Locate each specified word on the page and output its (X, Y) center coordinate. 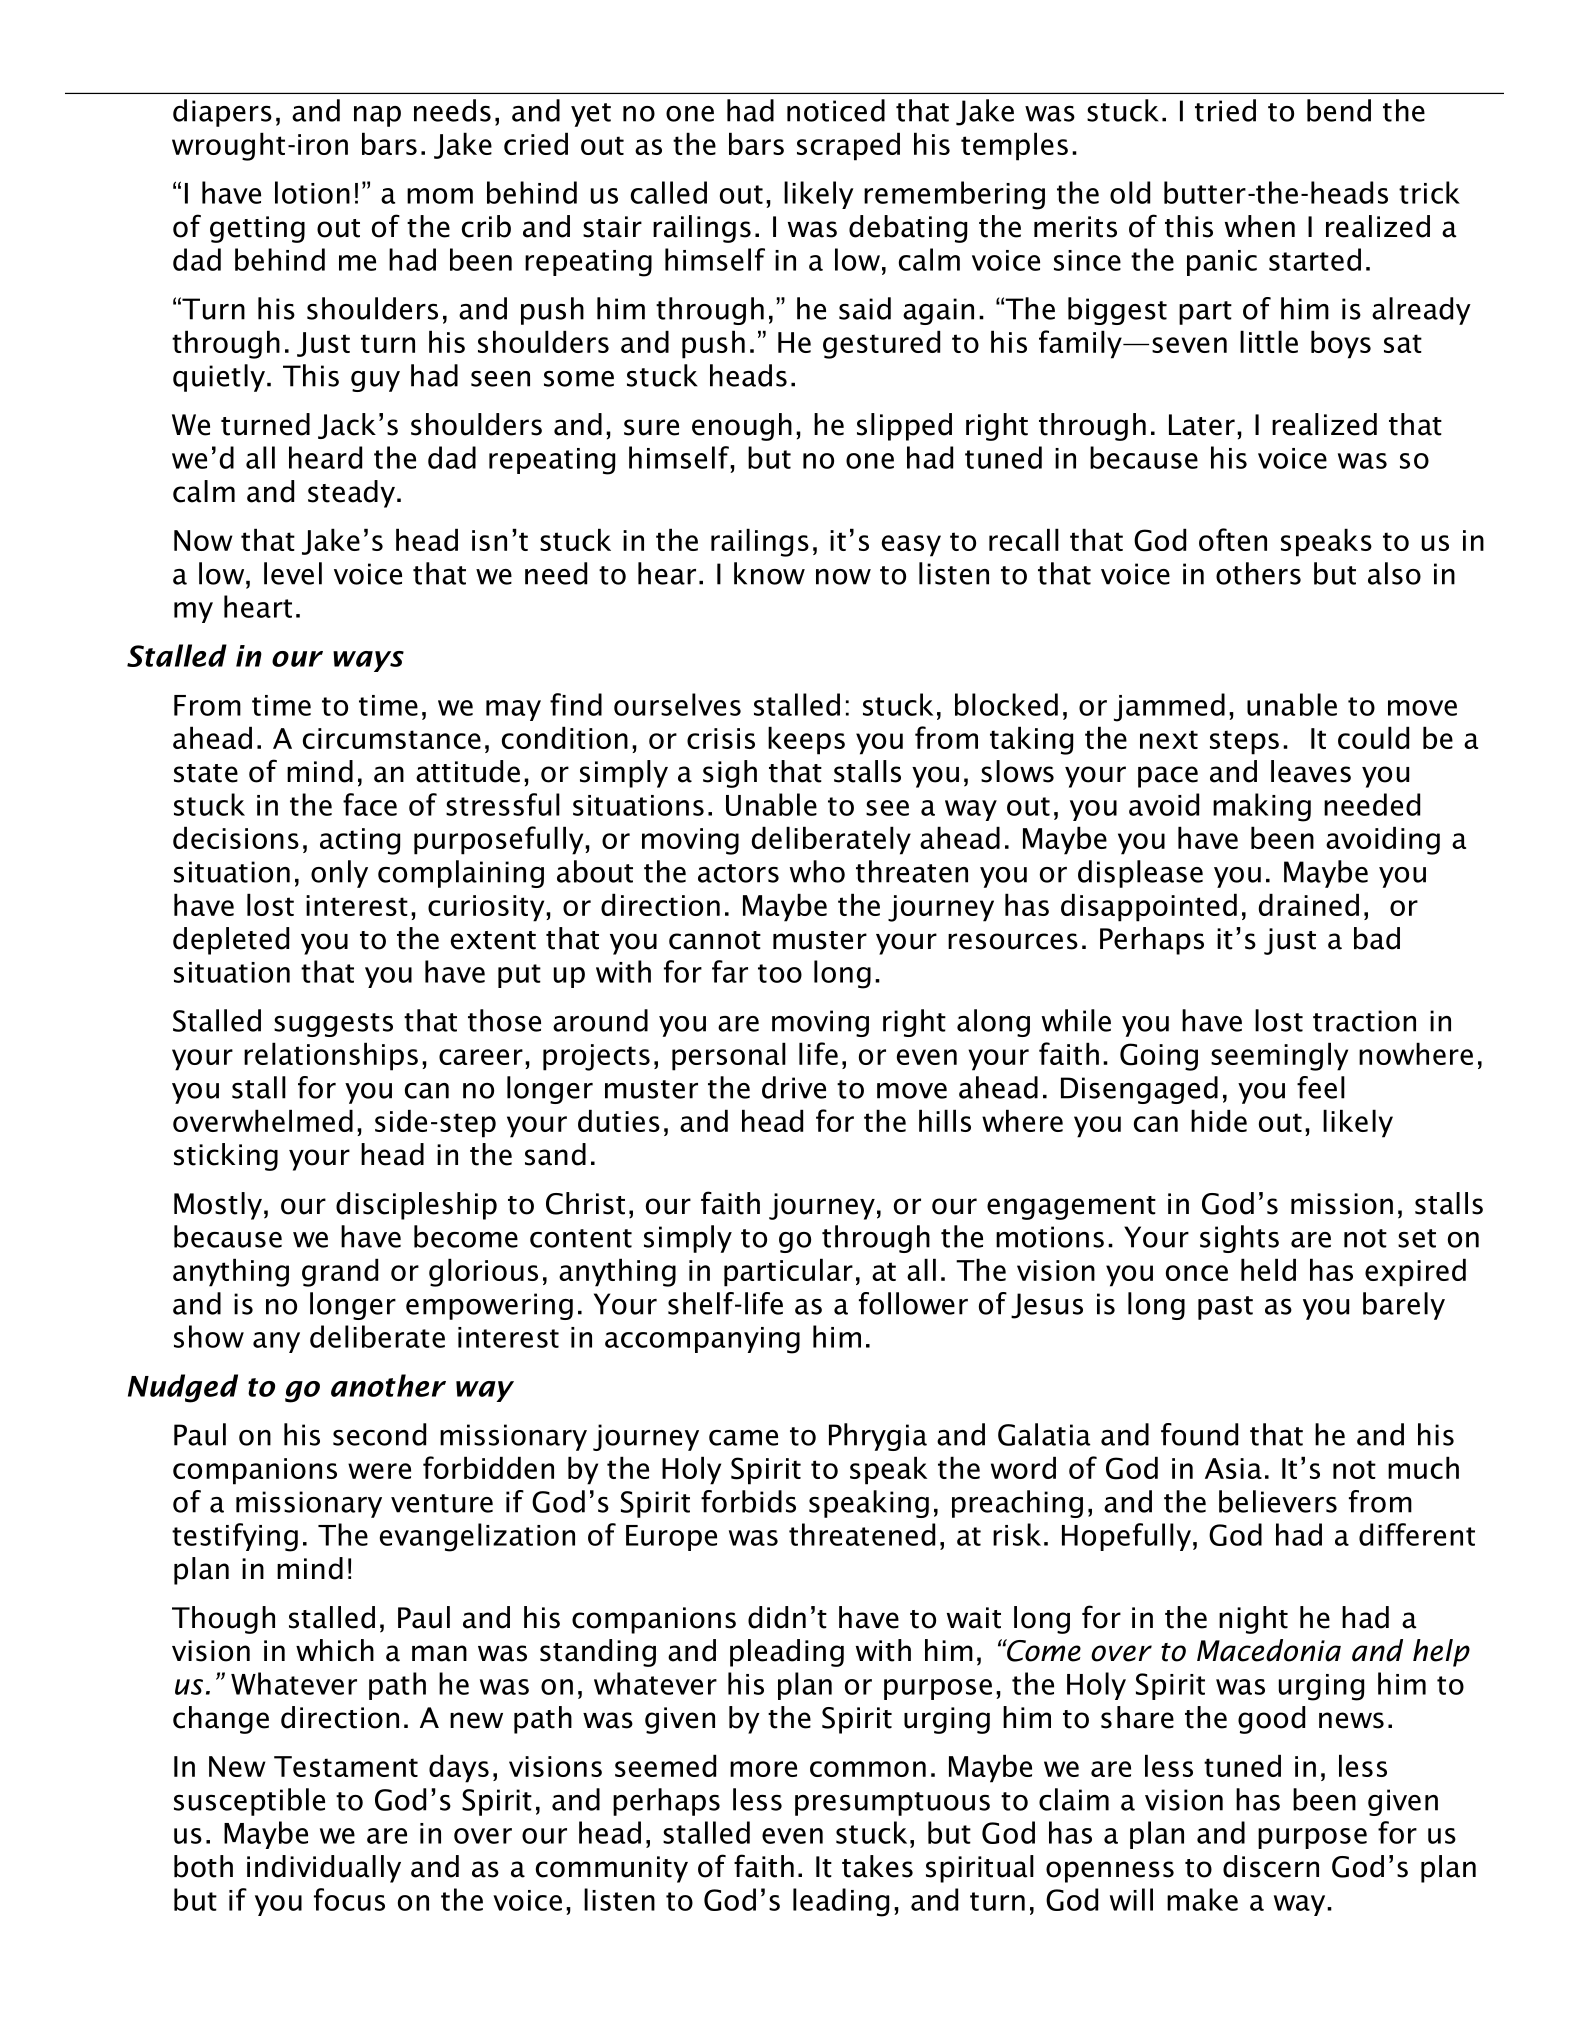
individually (324, 1869)
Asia (1233, 1468)
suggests (333, 1025)
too (780, 973)
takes (877, 1866)
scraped (848, 146)
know (769, 573)
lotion (312, 192)
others (1258, 573)
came (743, 1438)
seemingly (1279, 1056)
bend (1339, 110)
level (293, 573)
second (379, 1434)
